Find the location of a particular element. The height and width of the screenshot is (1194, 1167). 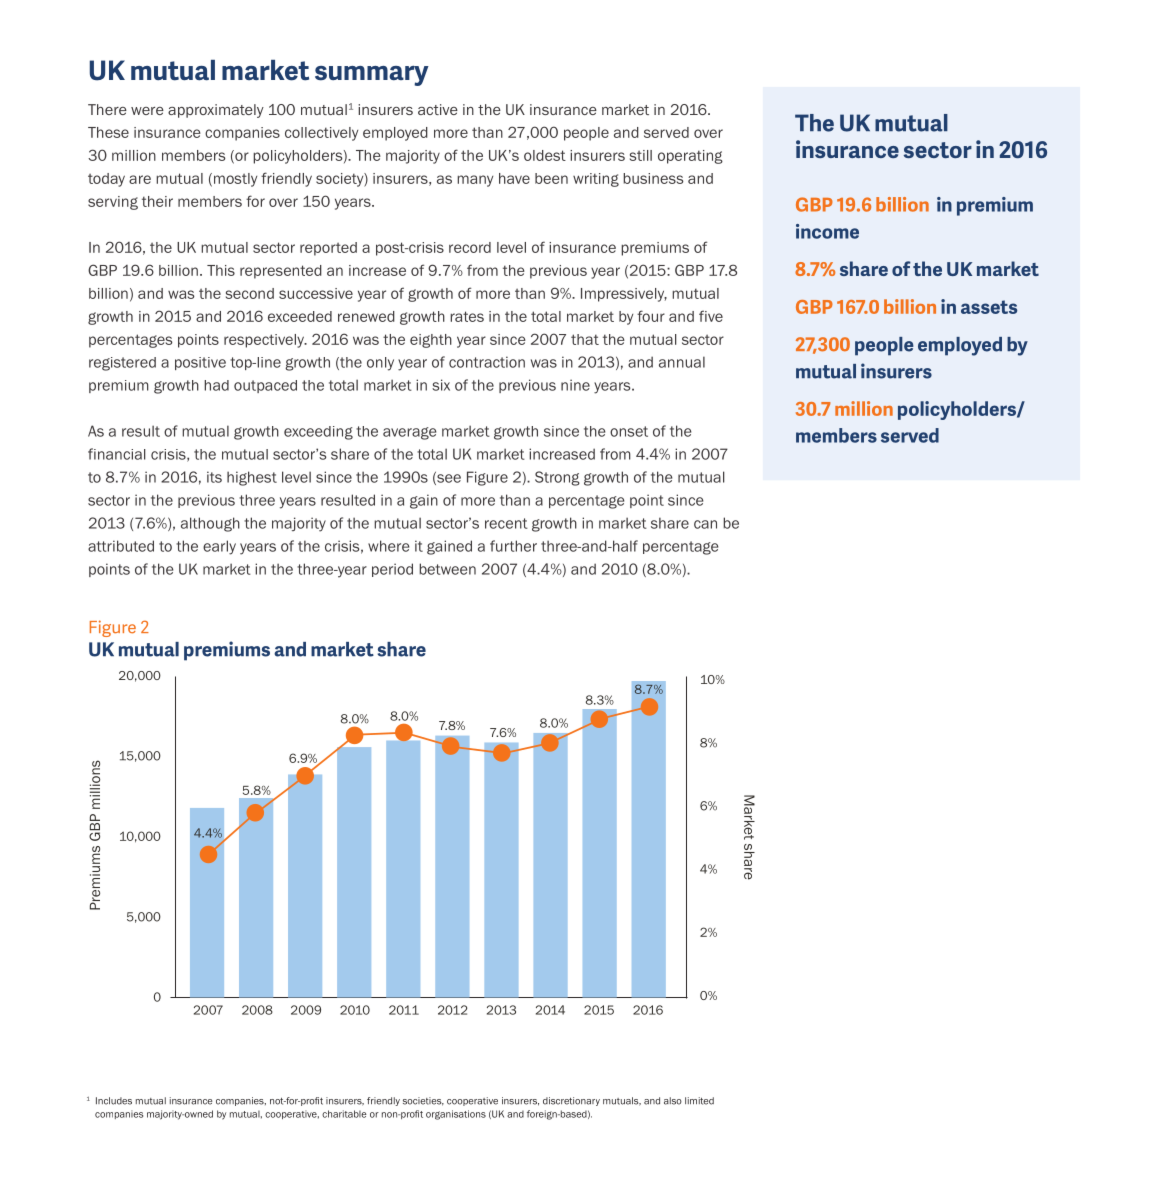

assets is located at coordinates (989, 307).
